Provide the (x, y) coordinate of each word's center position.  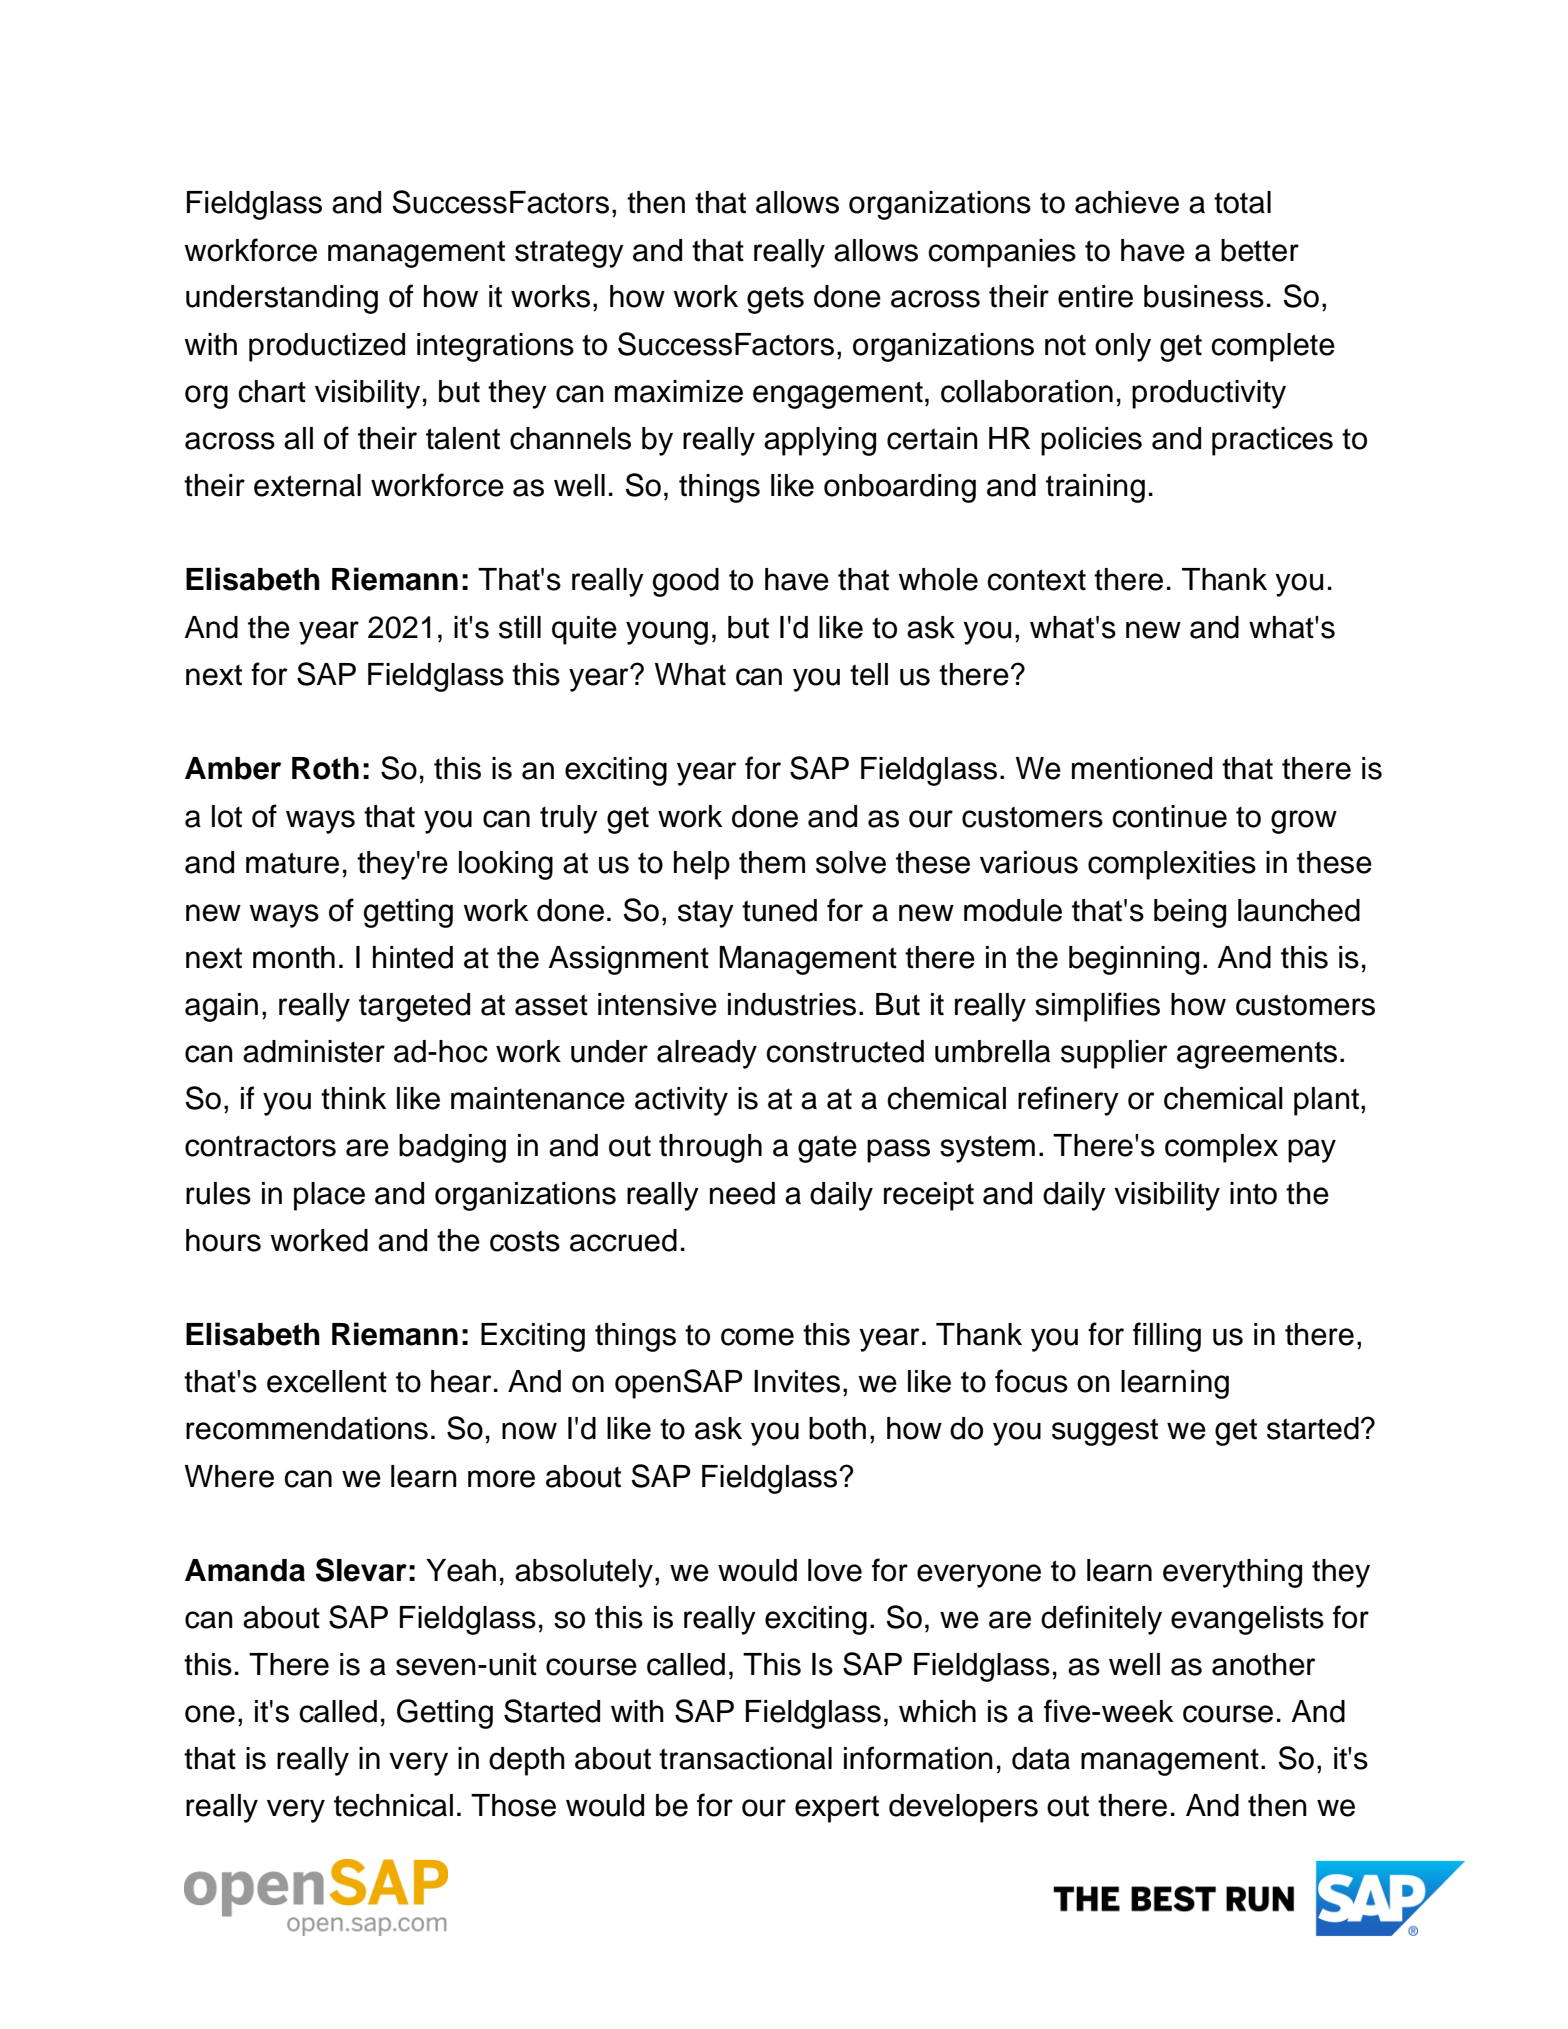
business (1204, 296)
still (520, 627)
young (667, 633)
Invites (797, 1381)
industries (792, 1004)
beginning (1134, 960)
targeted (414, 1007)
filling (1167, 1337)
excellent (327, 1381)
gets (775, 300)
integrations (495, 347)
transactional (745, 1758)
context (1036, 580)
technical (393, 1805)
